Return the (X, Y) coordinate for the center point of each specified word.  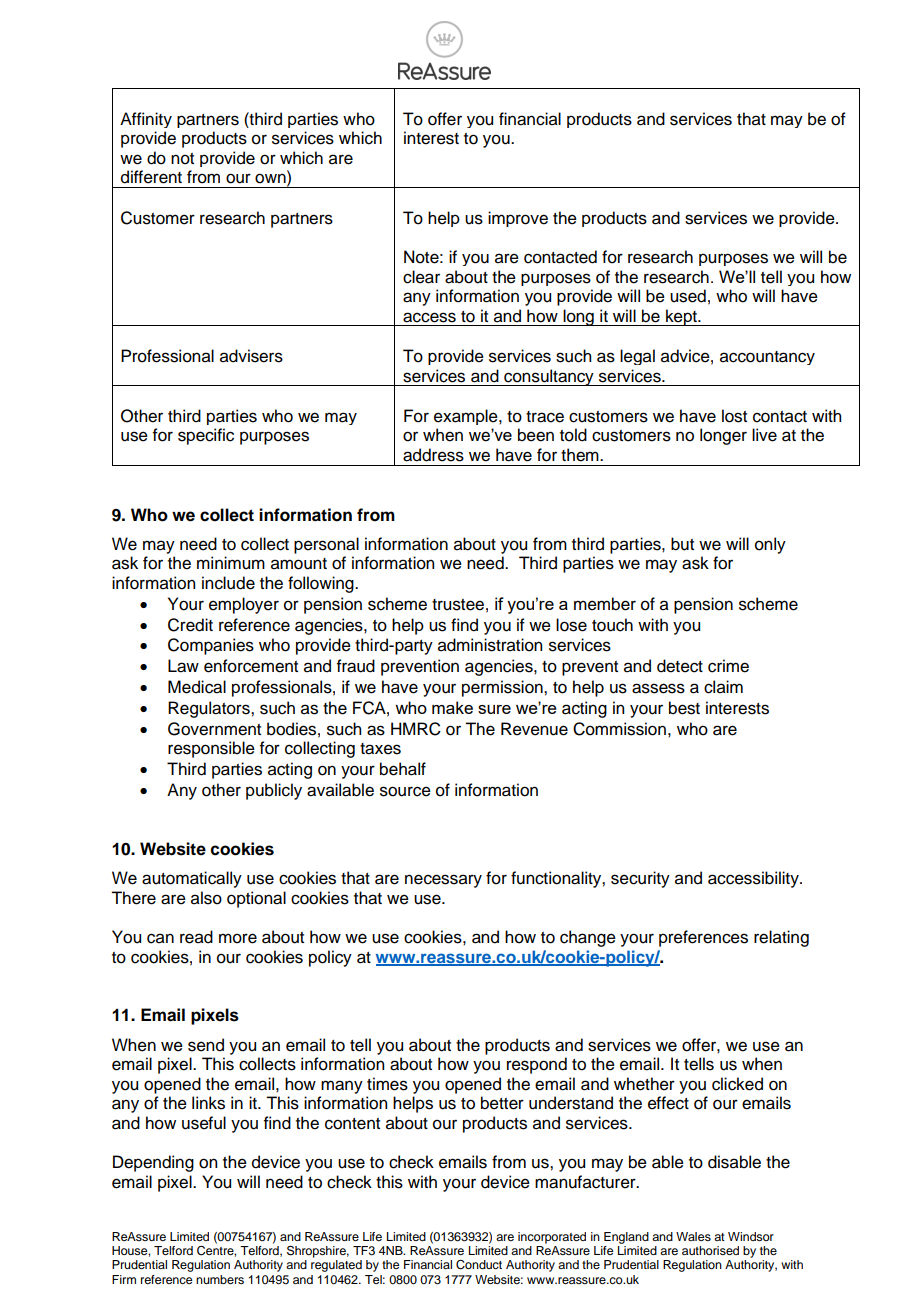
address (433, 455)
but (682, 544)
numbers (220, 1279)
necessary (443, 881)
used (688, 296)
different (151, 177)
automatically (192, 879)
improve (518, 219)
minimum (231, 563)
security (640, 879)
